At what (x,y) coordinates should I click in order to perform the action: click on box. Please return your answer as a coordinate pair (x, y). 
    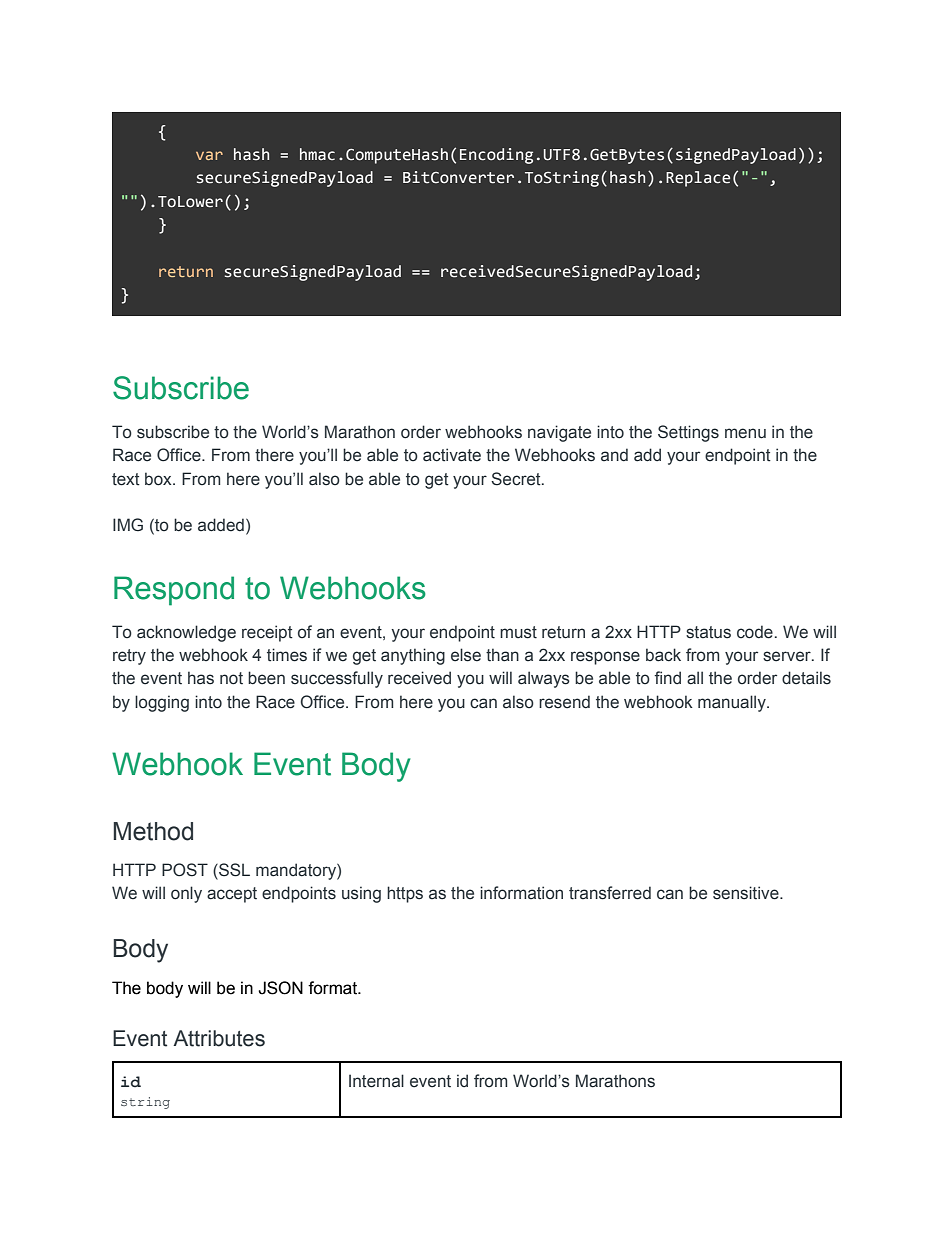
    Looking at the image, I should click on (159, 479).
